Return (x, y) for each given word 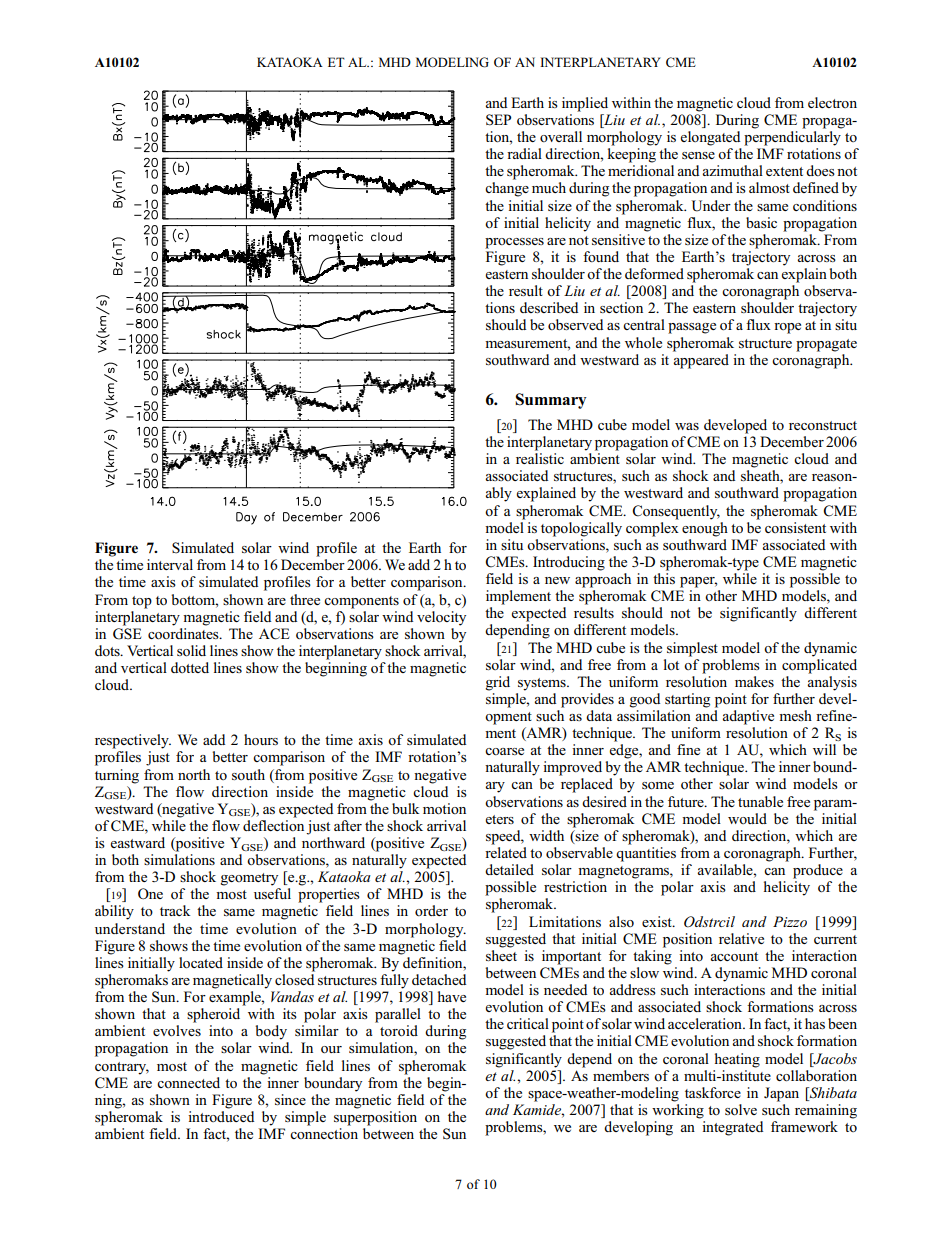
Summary (551, 401)
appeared (701, 360)
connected (188, 1082)
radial (524, 153)
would (747, 818)
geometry (249, 879)
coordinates (184, 634)
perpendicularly (792, 138)
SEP (498, 120)
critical (528, 1023)
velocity (441, 618)
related (506, 852)
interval (170, 564)
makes (754, 681)
